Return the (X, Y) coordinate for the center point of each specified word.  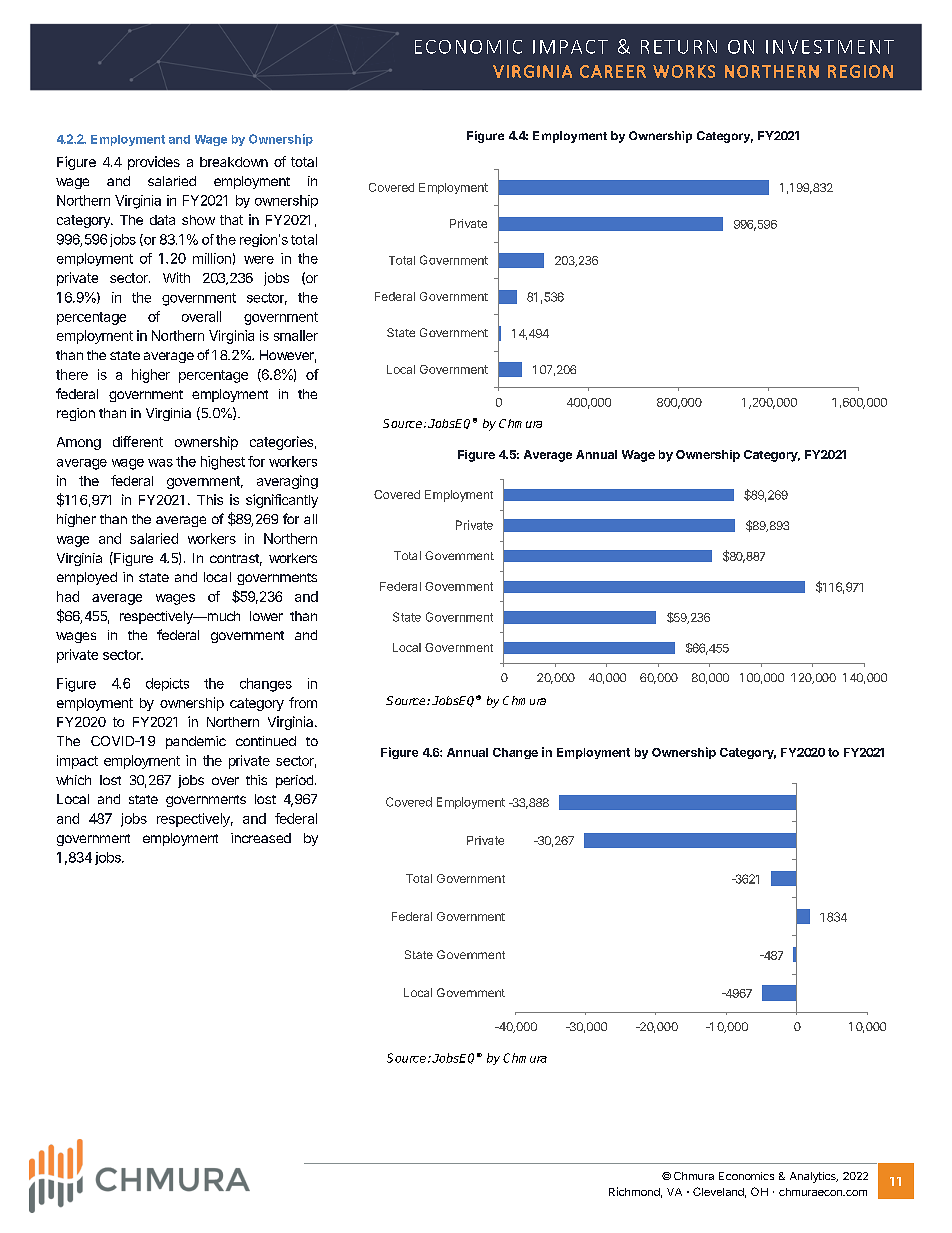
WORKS (684, 71)
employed (87, 578)
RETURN (679, 47)
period (294, 781)
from (303, 702)
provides (154, 163)
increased (261, 838)
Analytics (814, 1177)
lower (266, 616)
